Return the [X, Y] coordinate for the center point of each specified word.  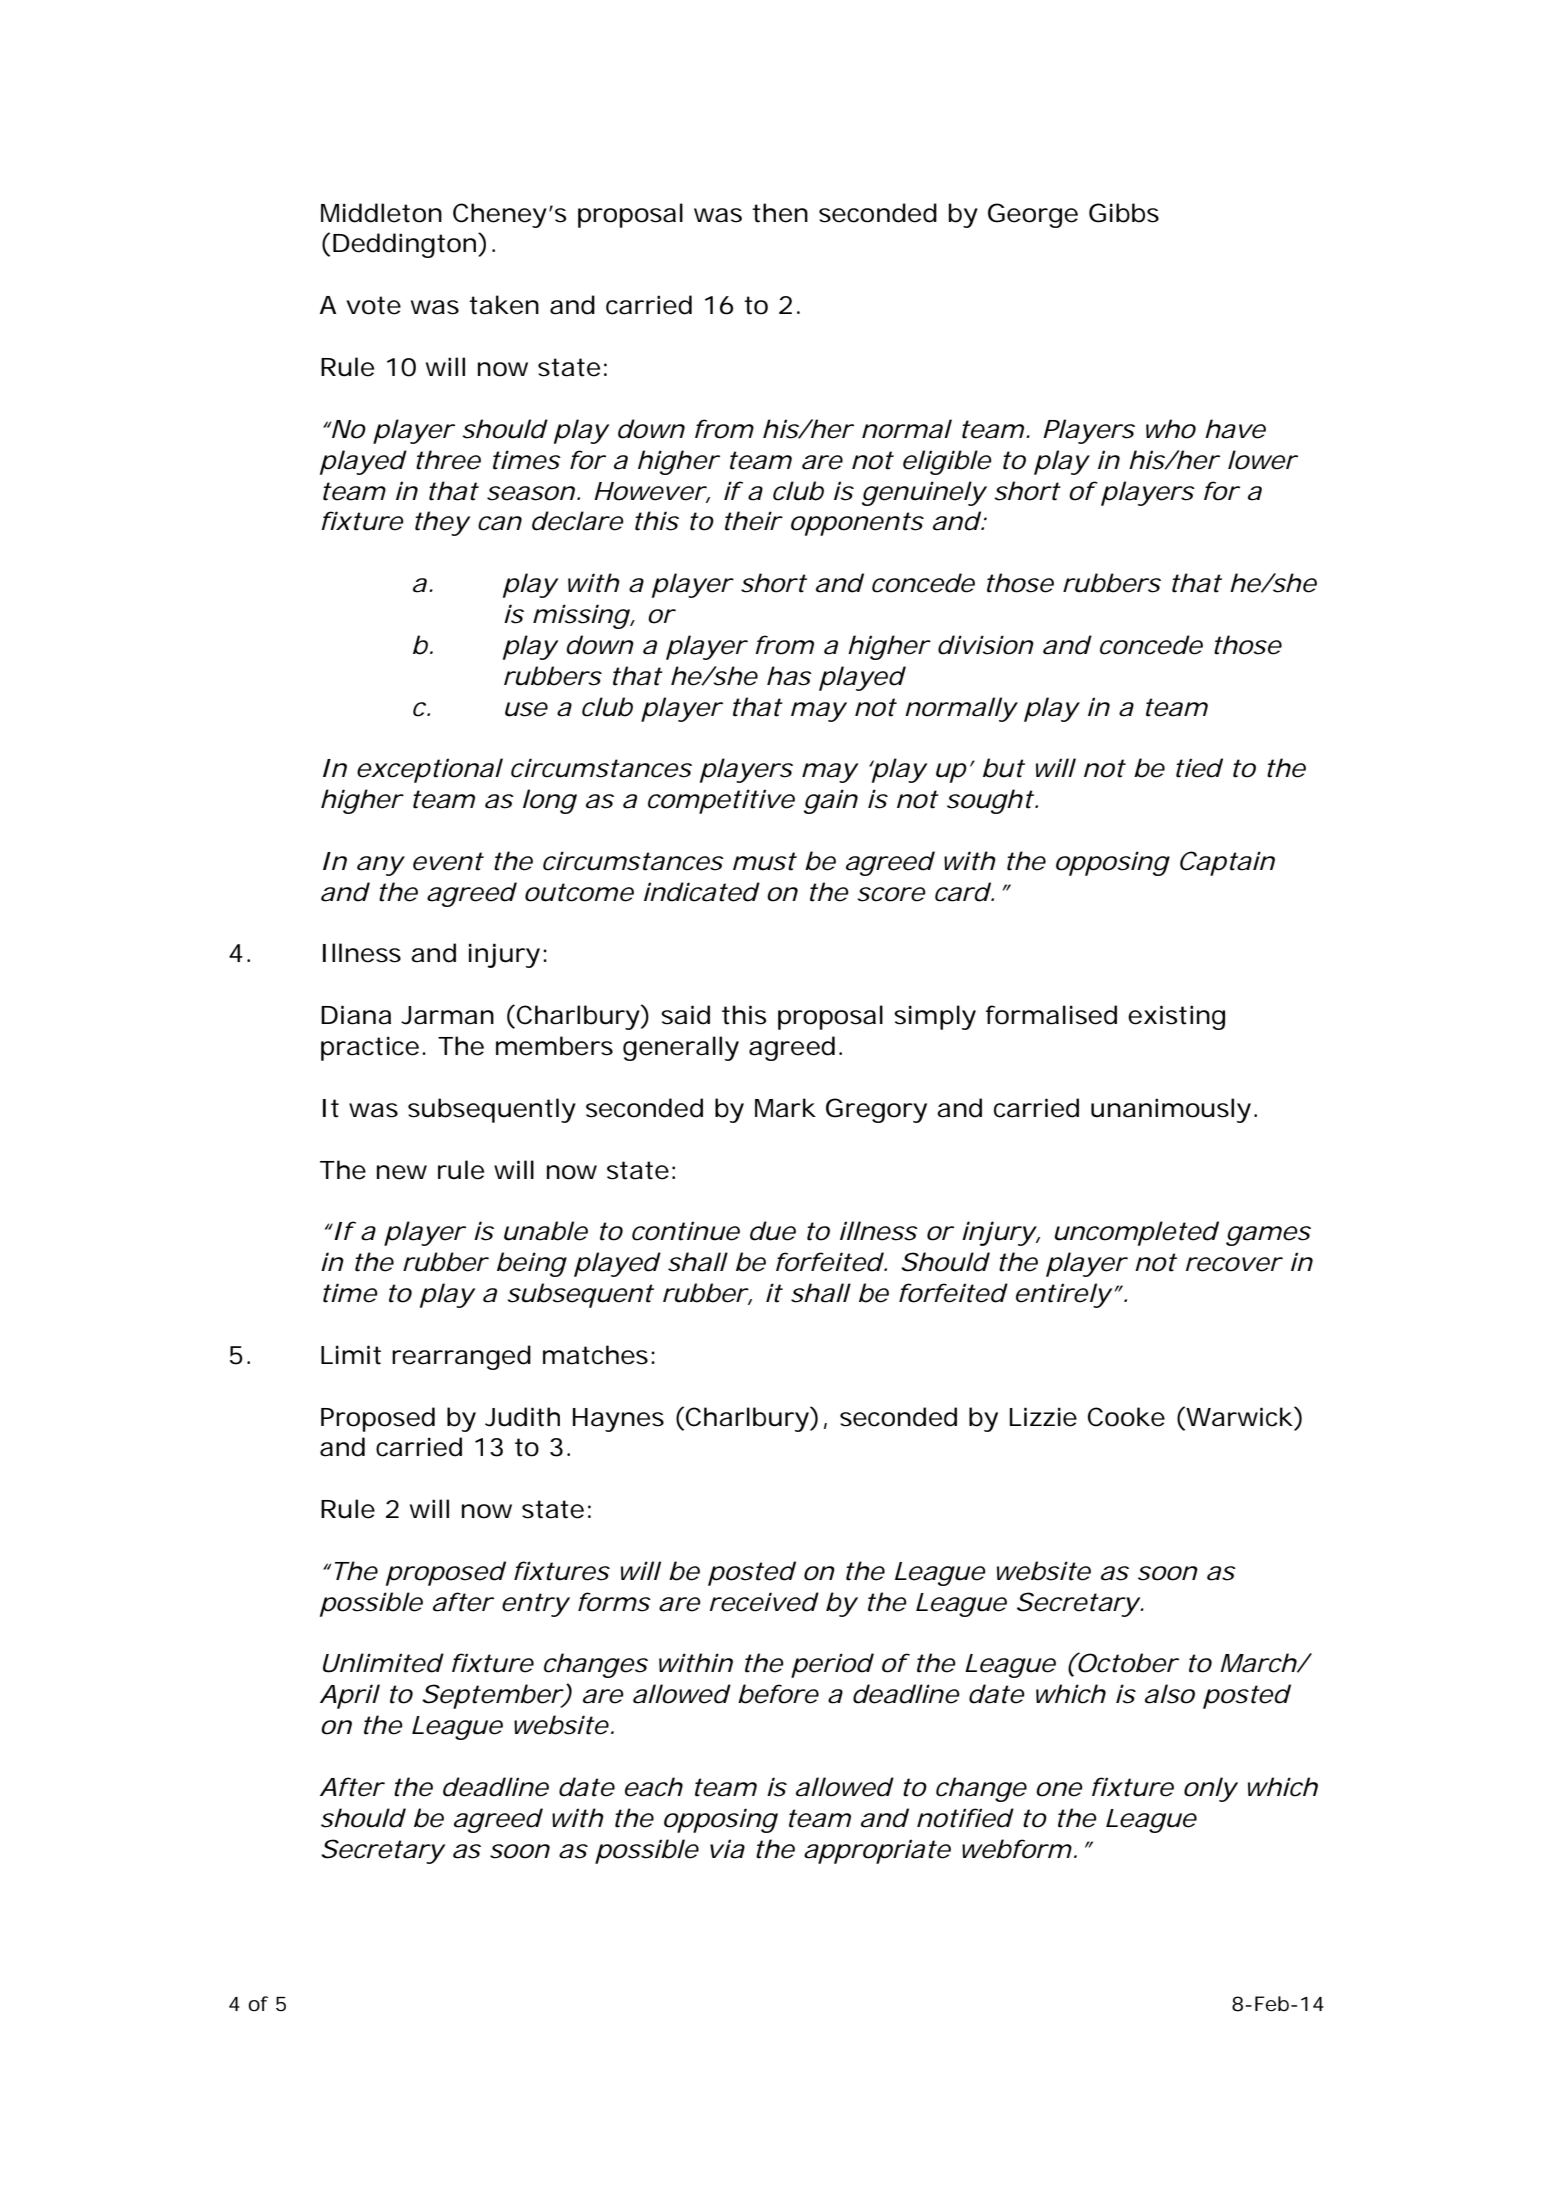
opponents [857, 524]
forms [614, 1602]
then [780, 213]
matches [595, 1355]
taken [504, 305]
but [1004, 768]
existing [1176, 1017]
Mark [785, 1108]
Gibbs [1124, 213]
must [765, 861]
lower [1262, 460]
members [554, 1046]
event [448, 861]
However [650, 491]
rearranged [461, 1357]
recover [1234, 1264]
